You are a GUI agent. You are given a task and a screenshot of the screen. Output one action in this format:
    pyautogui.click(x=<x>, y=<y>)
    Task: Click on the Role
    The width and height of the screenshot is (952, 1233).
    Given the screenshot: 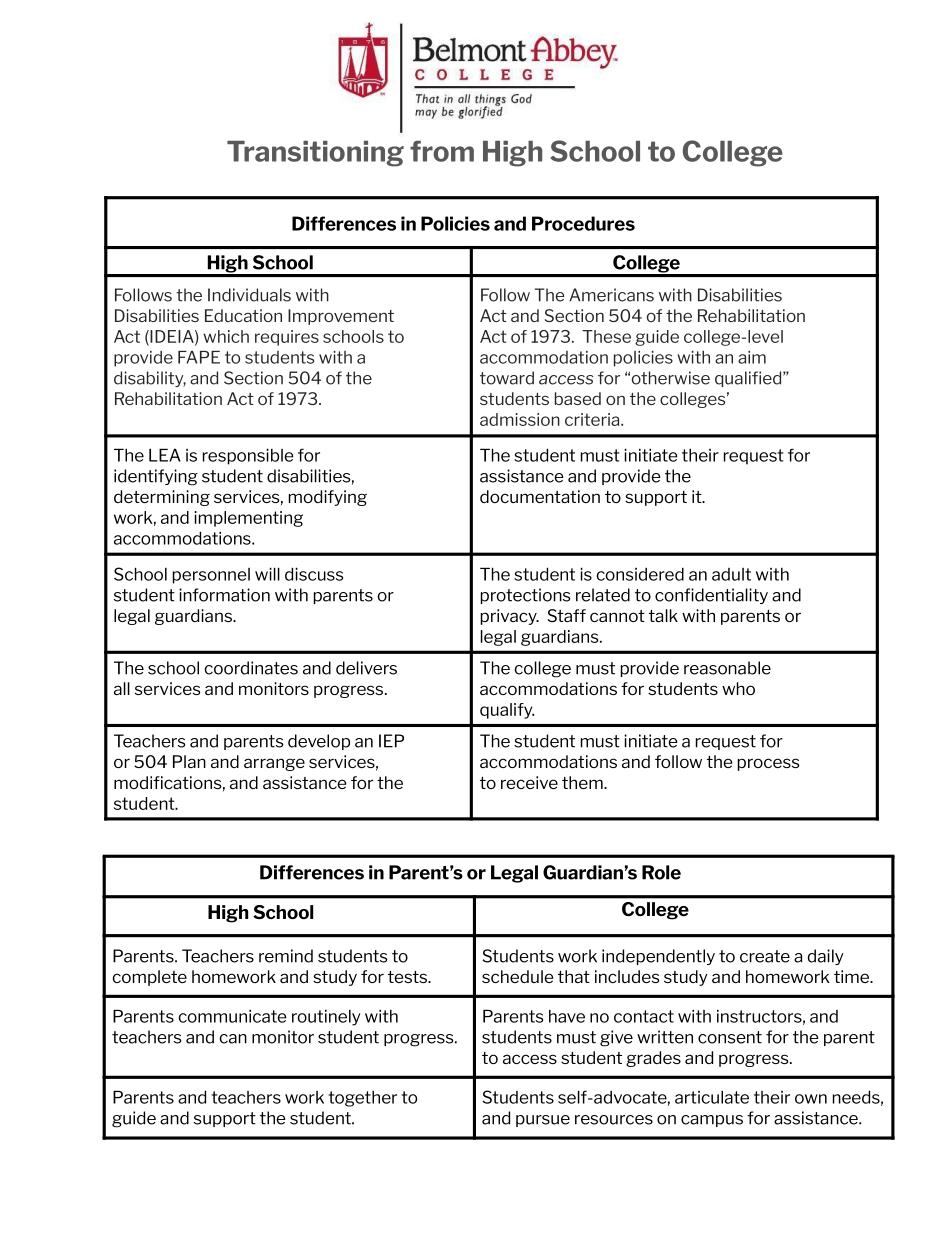 What is the action you would take?
    pyautogui.click(x=661, y=872)
